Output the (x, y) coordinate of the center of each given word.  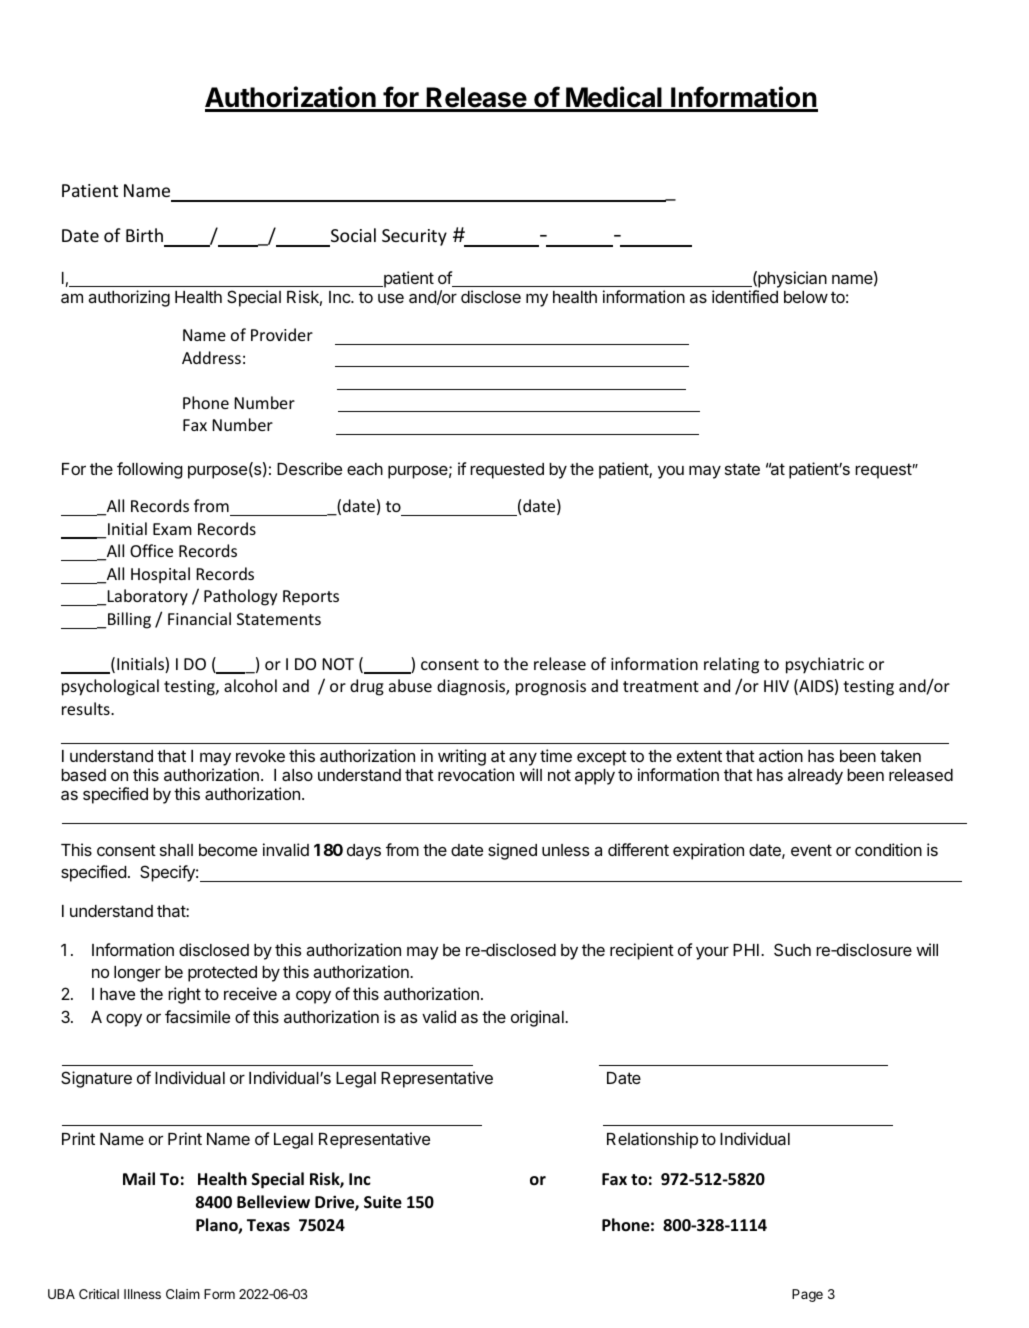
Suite (383, 1202)
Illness (142, 1294)
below (806, 297)
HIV (776, 686)
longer (137, 974)
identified (745, 296)
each (365, 469)
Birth (144, 235)
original (538, 1018)
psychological (110, 687)
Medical (614, 98)
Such (792, 949)
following (150, 470)
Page (807, 1295)
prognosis (551, 688)
